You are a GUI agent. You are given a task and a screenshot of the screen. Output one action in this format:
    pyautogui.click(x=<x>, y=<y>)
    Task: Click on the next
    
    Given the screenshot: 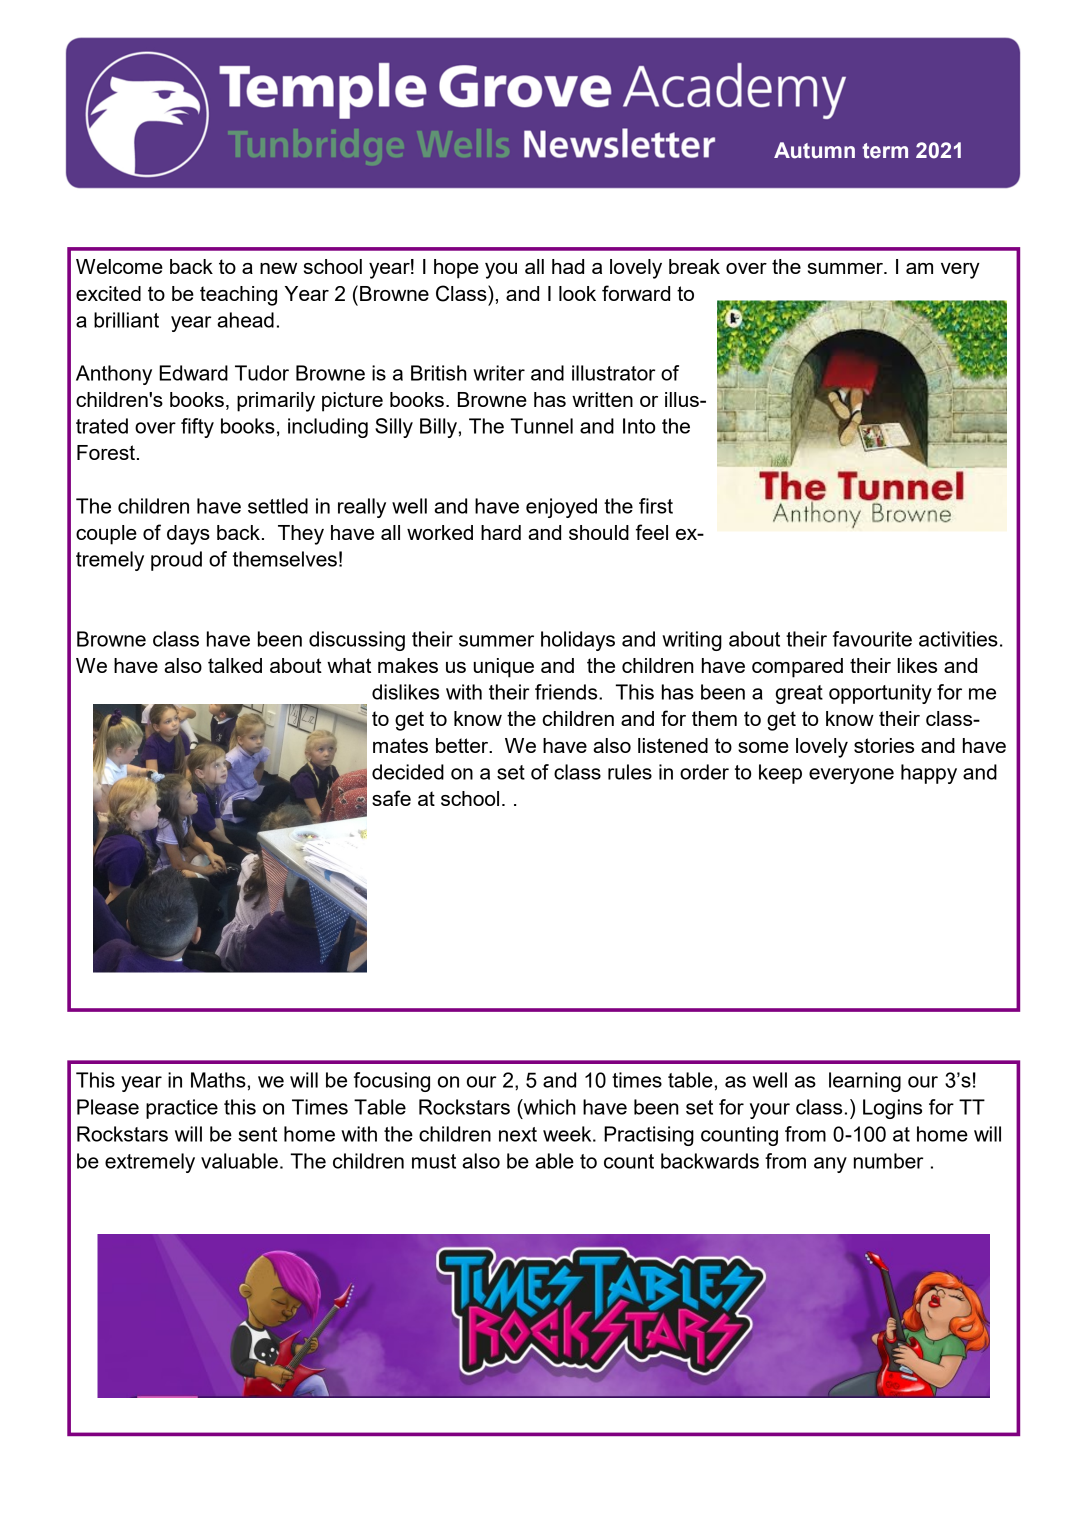 What is the action you would take?
    pyautogui.click(x=518, y=1134)
